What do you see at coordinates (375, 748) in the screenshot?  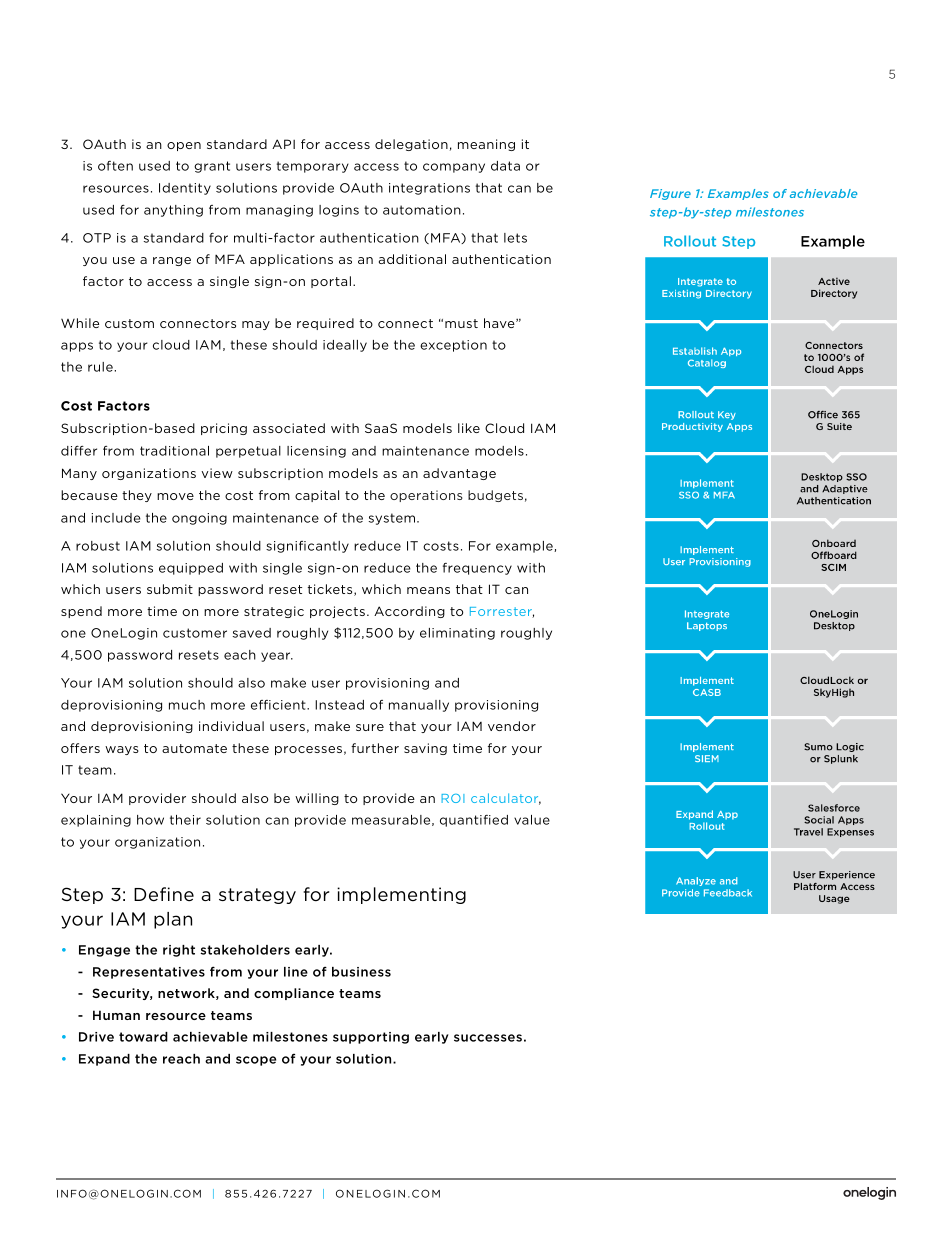 I see `further` at bounding box center [375, 748].
